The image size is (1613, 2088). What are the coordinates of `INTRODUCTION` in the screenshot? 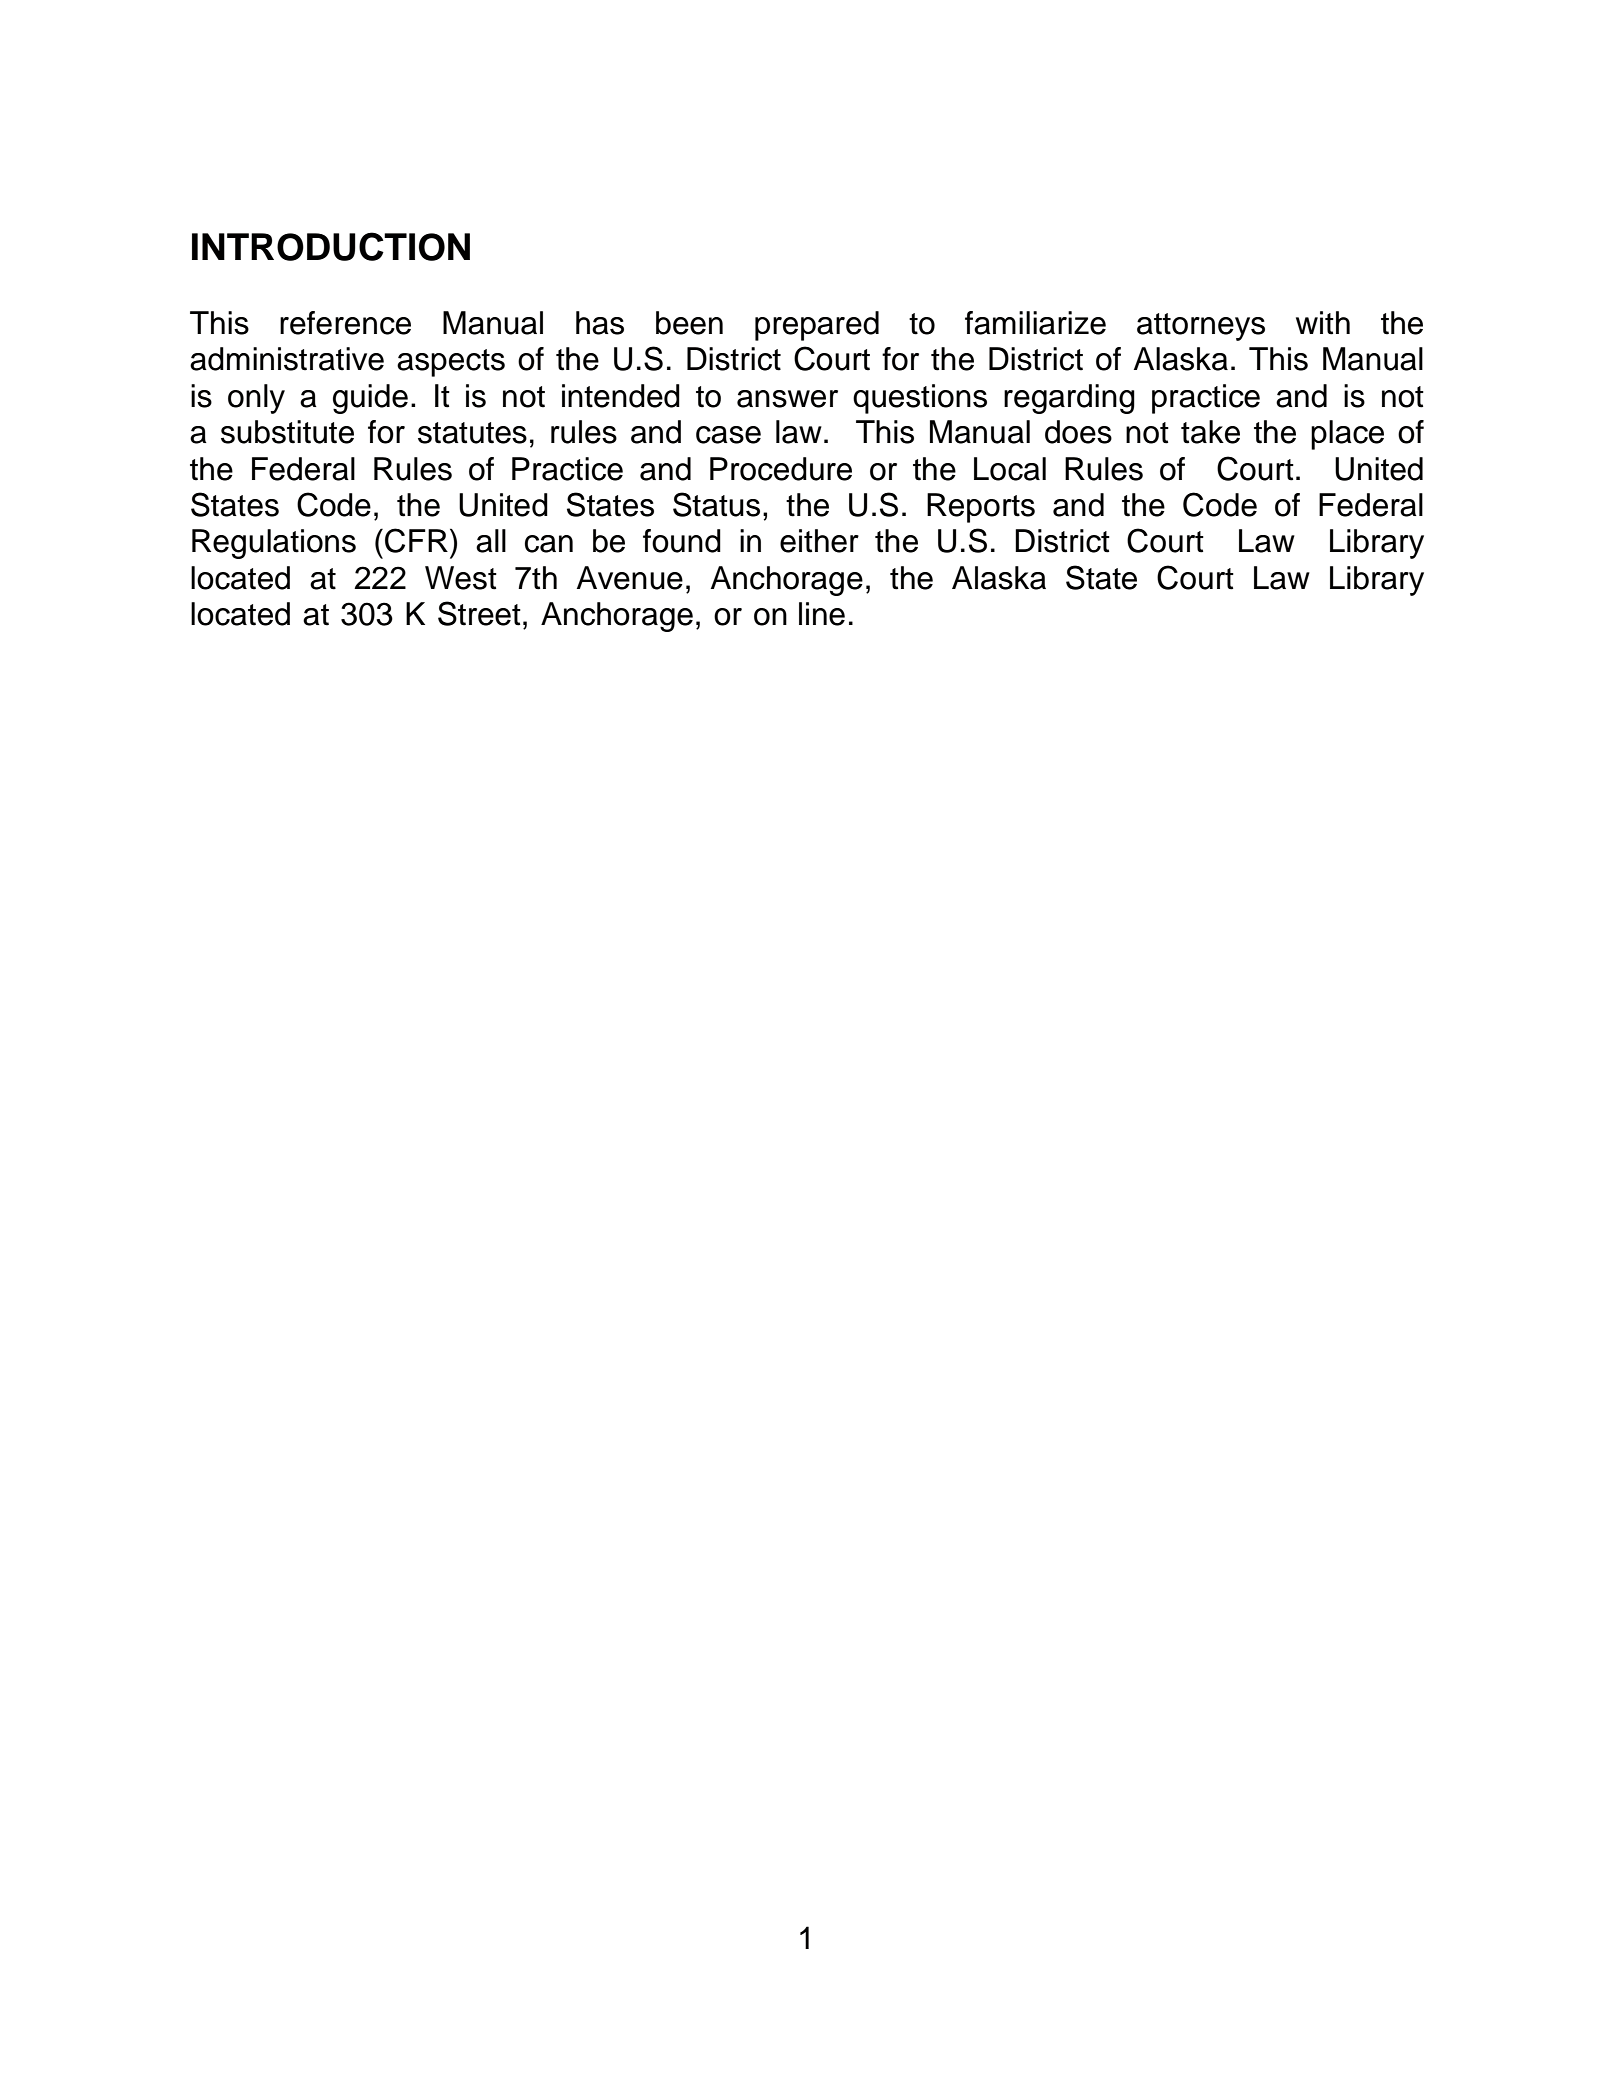 It's located at (331, 246).
